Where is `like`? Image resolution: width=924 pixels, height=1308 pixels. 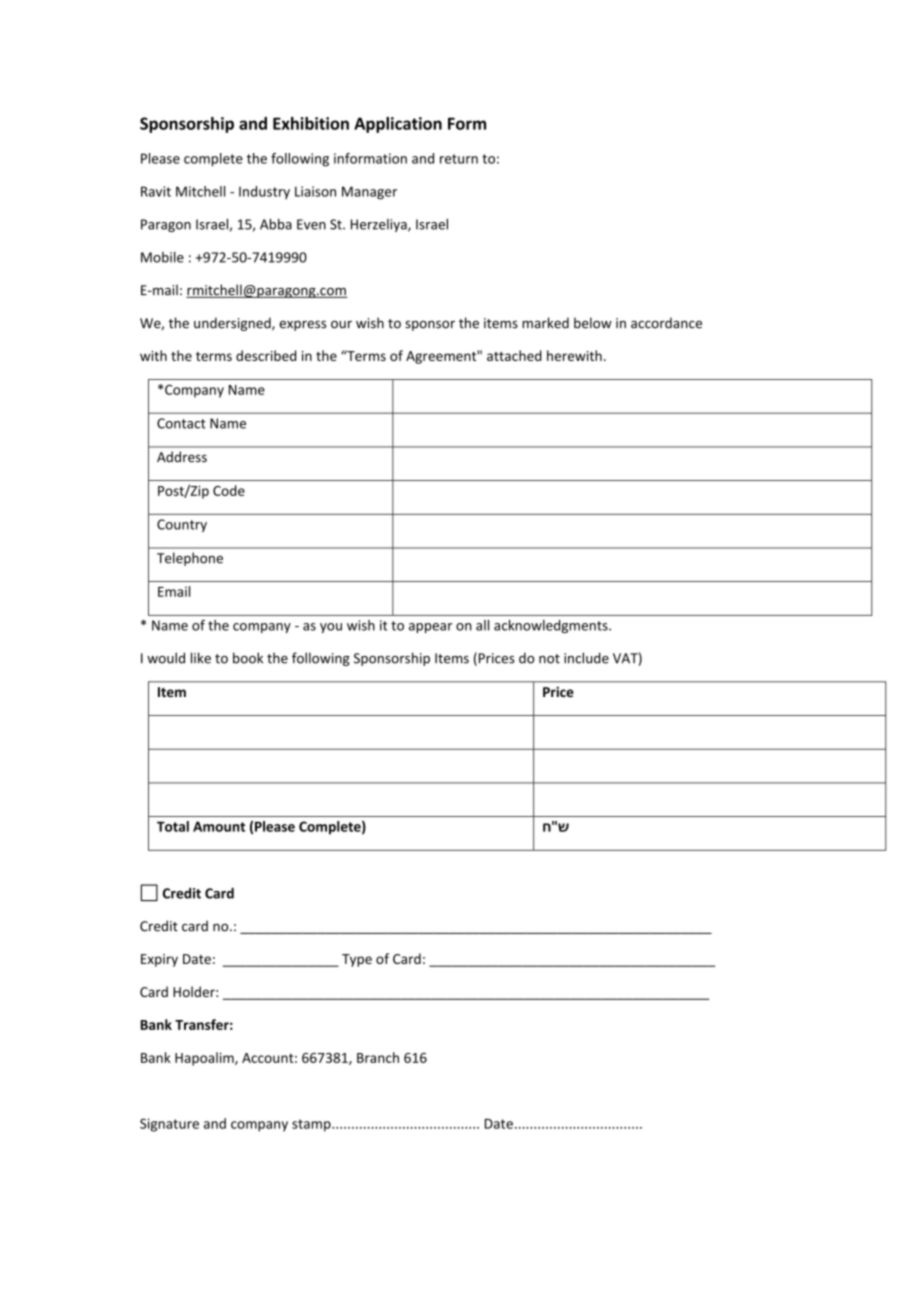
like is located at coordinates (201, 658).
